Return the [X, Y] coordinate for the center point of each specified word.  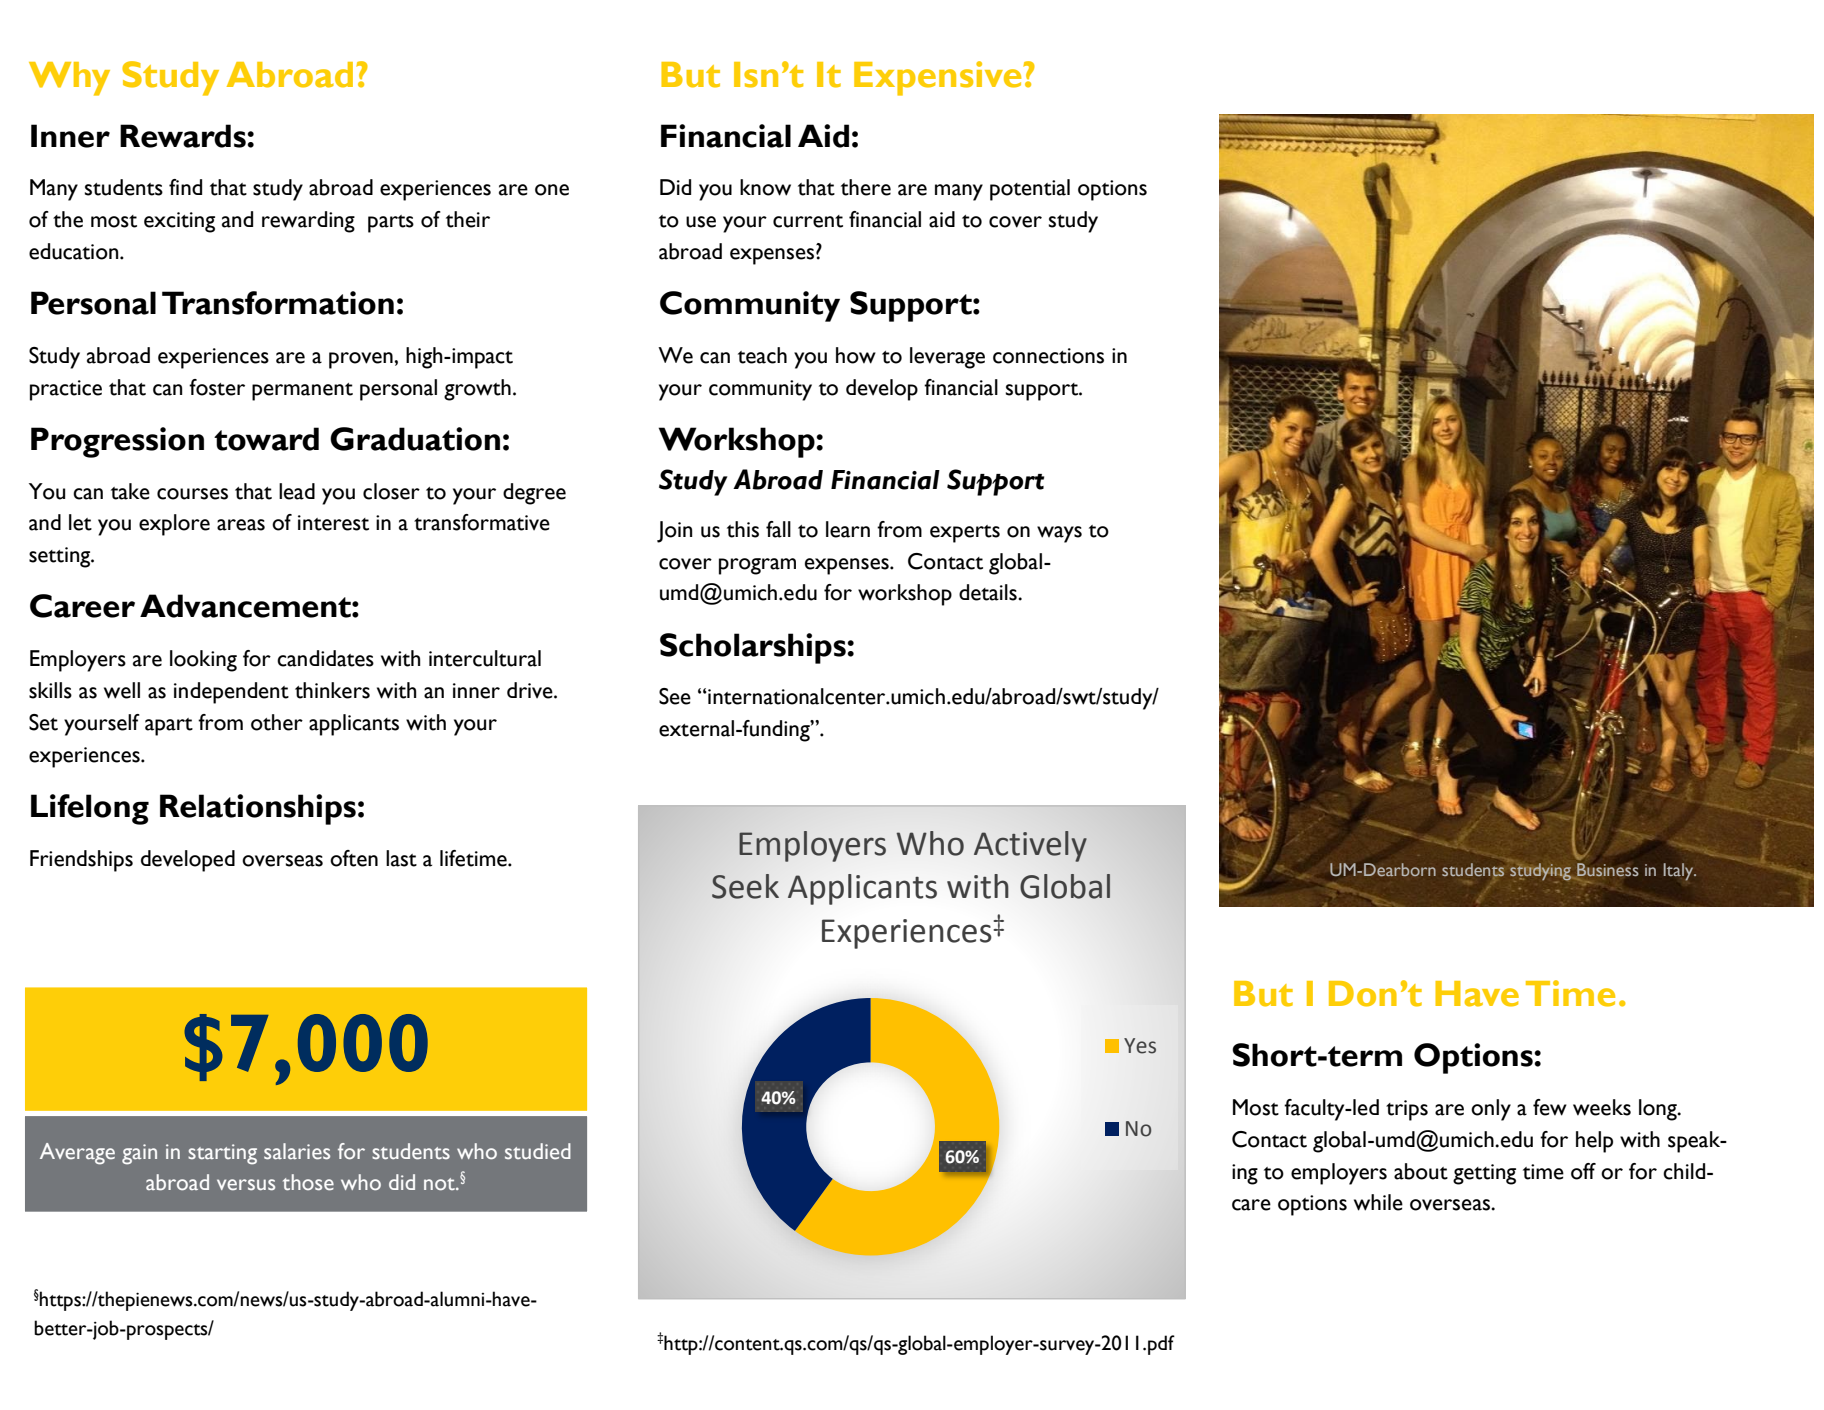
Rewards [184, 136]
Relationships [258, 809]
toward [266, 439]
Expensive [939, 78]
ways [1059, 534]
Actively [1030, 846]
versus [246, 1185]
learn [848, 529]
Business [1606, 871]
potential [1030, 190]
